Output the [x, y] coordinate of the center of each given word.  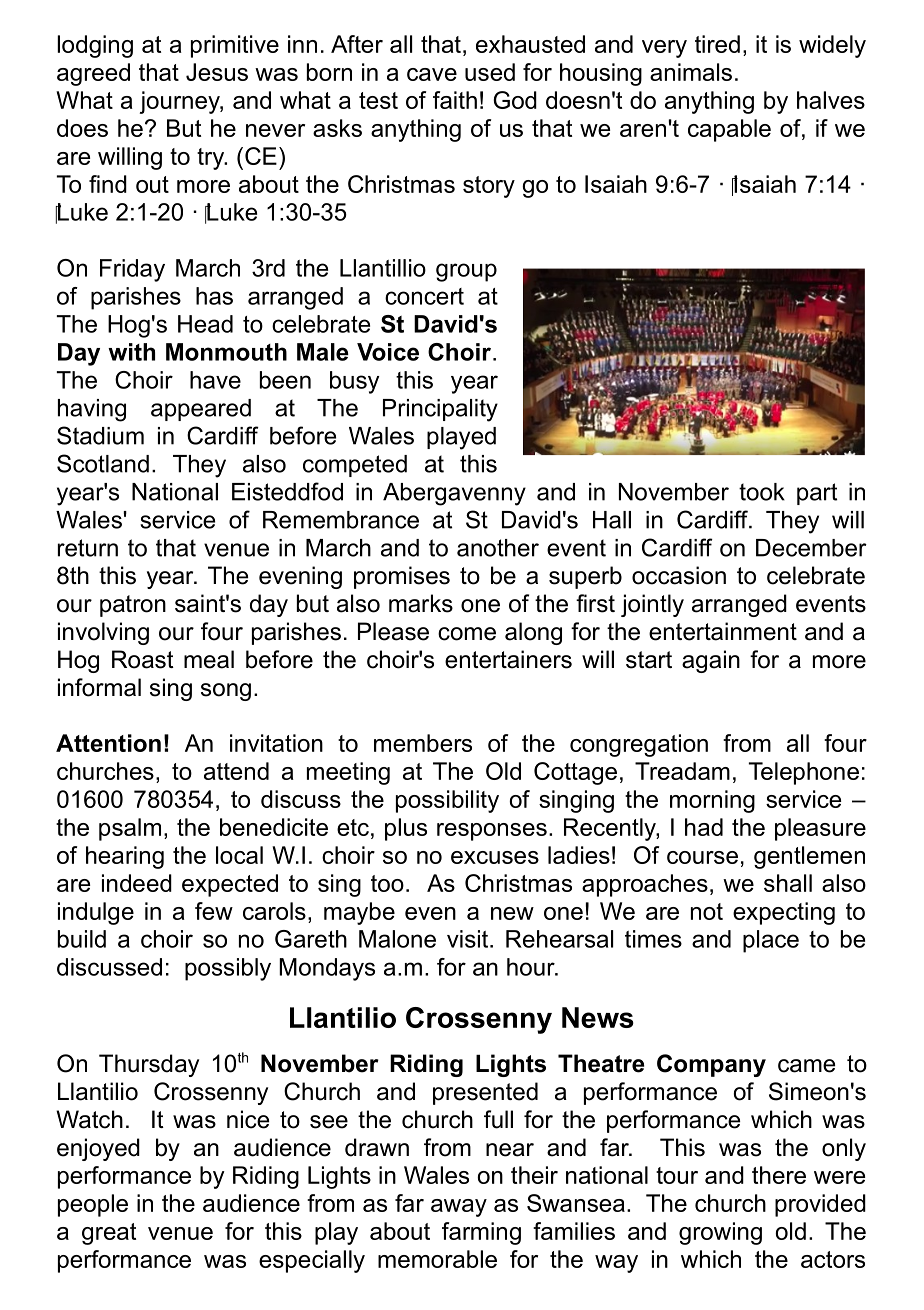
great [109, 1234]
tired [717, 44]
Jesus [217, 72]
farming [481, 1233]
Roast [143, 659]
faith [455, 100]
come [467, 634]
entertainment [723, 631]
